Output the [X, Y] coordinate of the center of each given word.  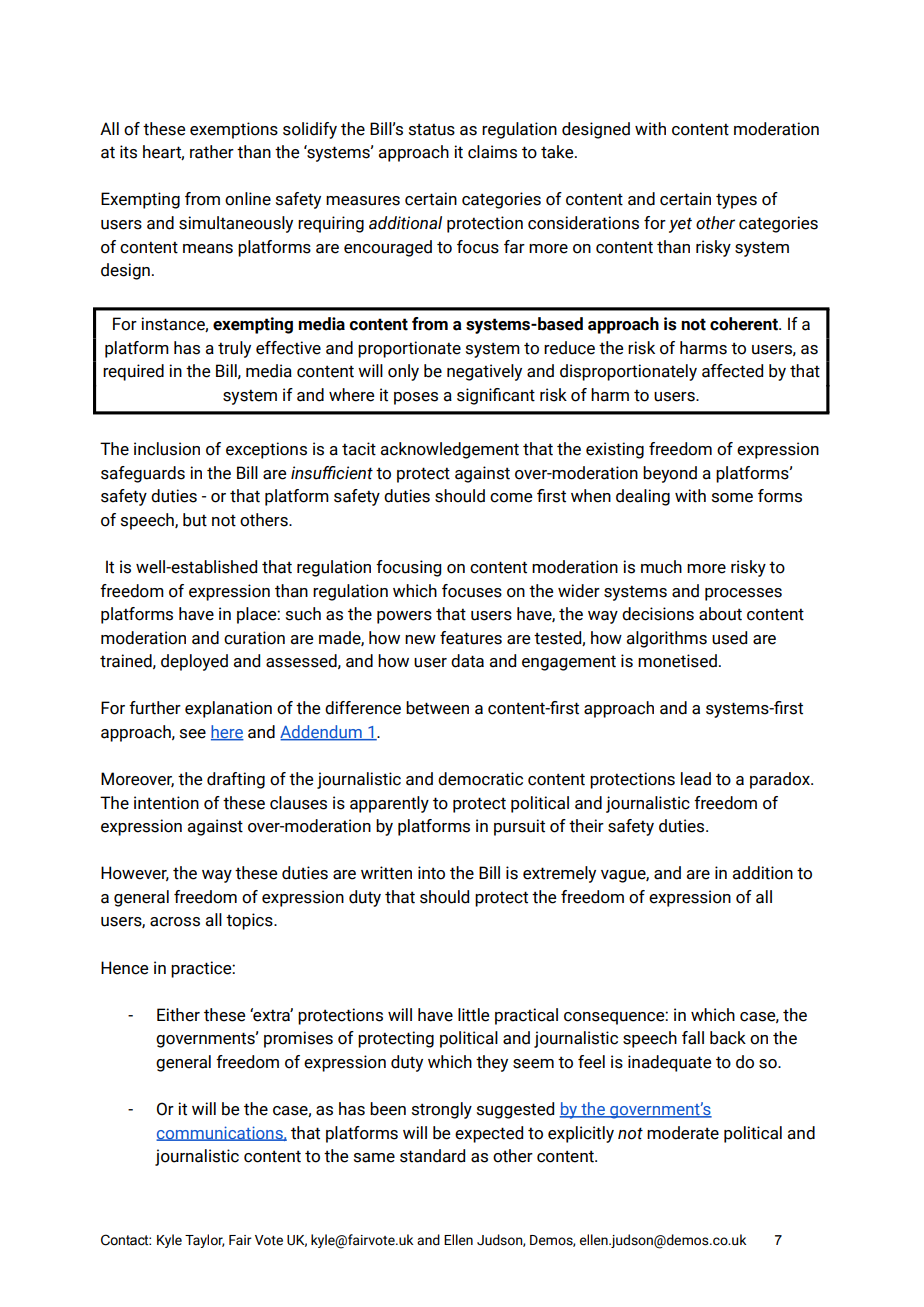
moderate [683, 1133]
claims [492, 152]
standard [432, 1156]
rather [212, 152]
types [736, 201]
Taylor [205, 1241]
